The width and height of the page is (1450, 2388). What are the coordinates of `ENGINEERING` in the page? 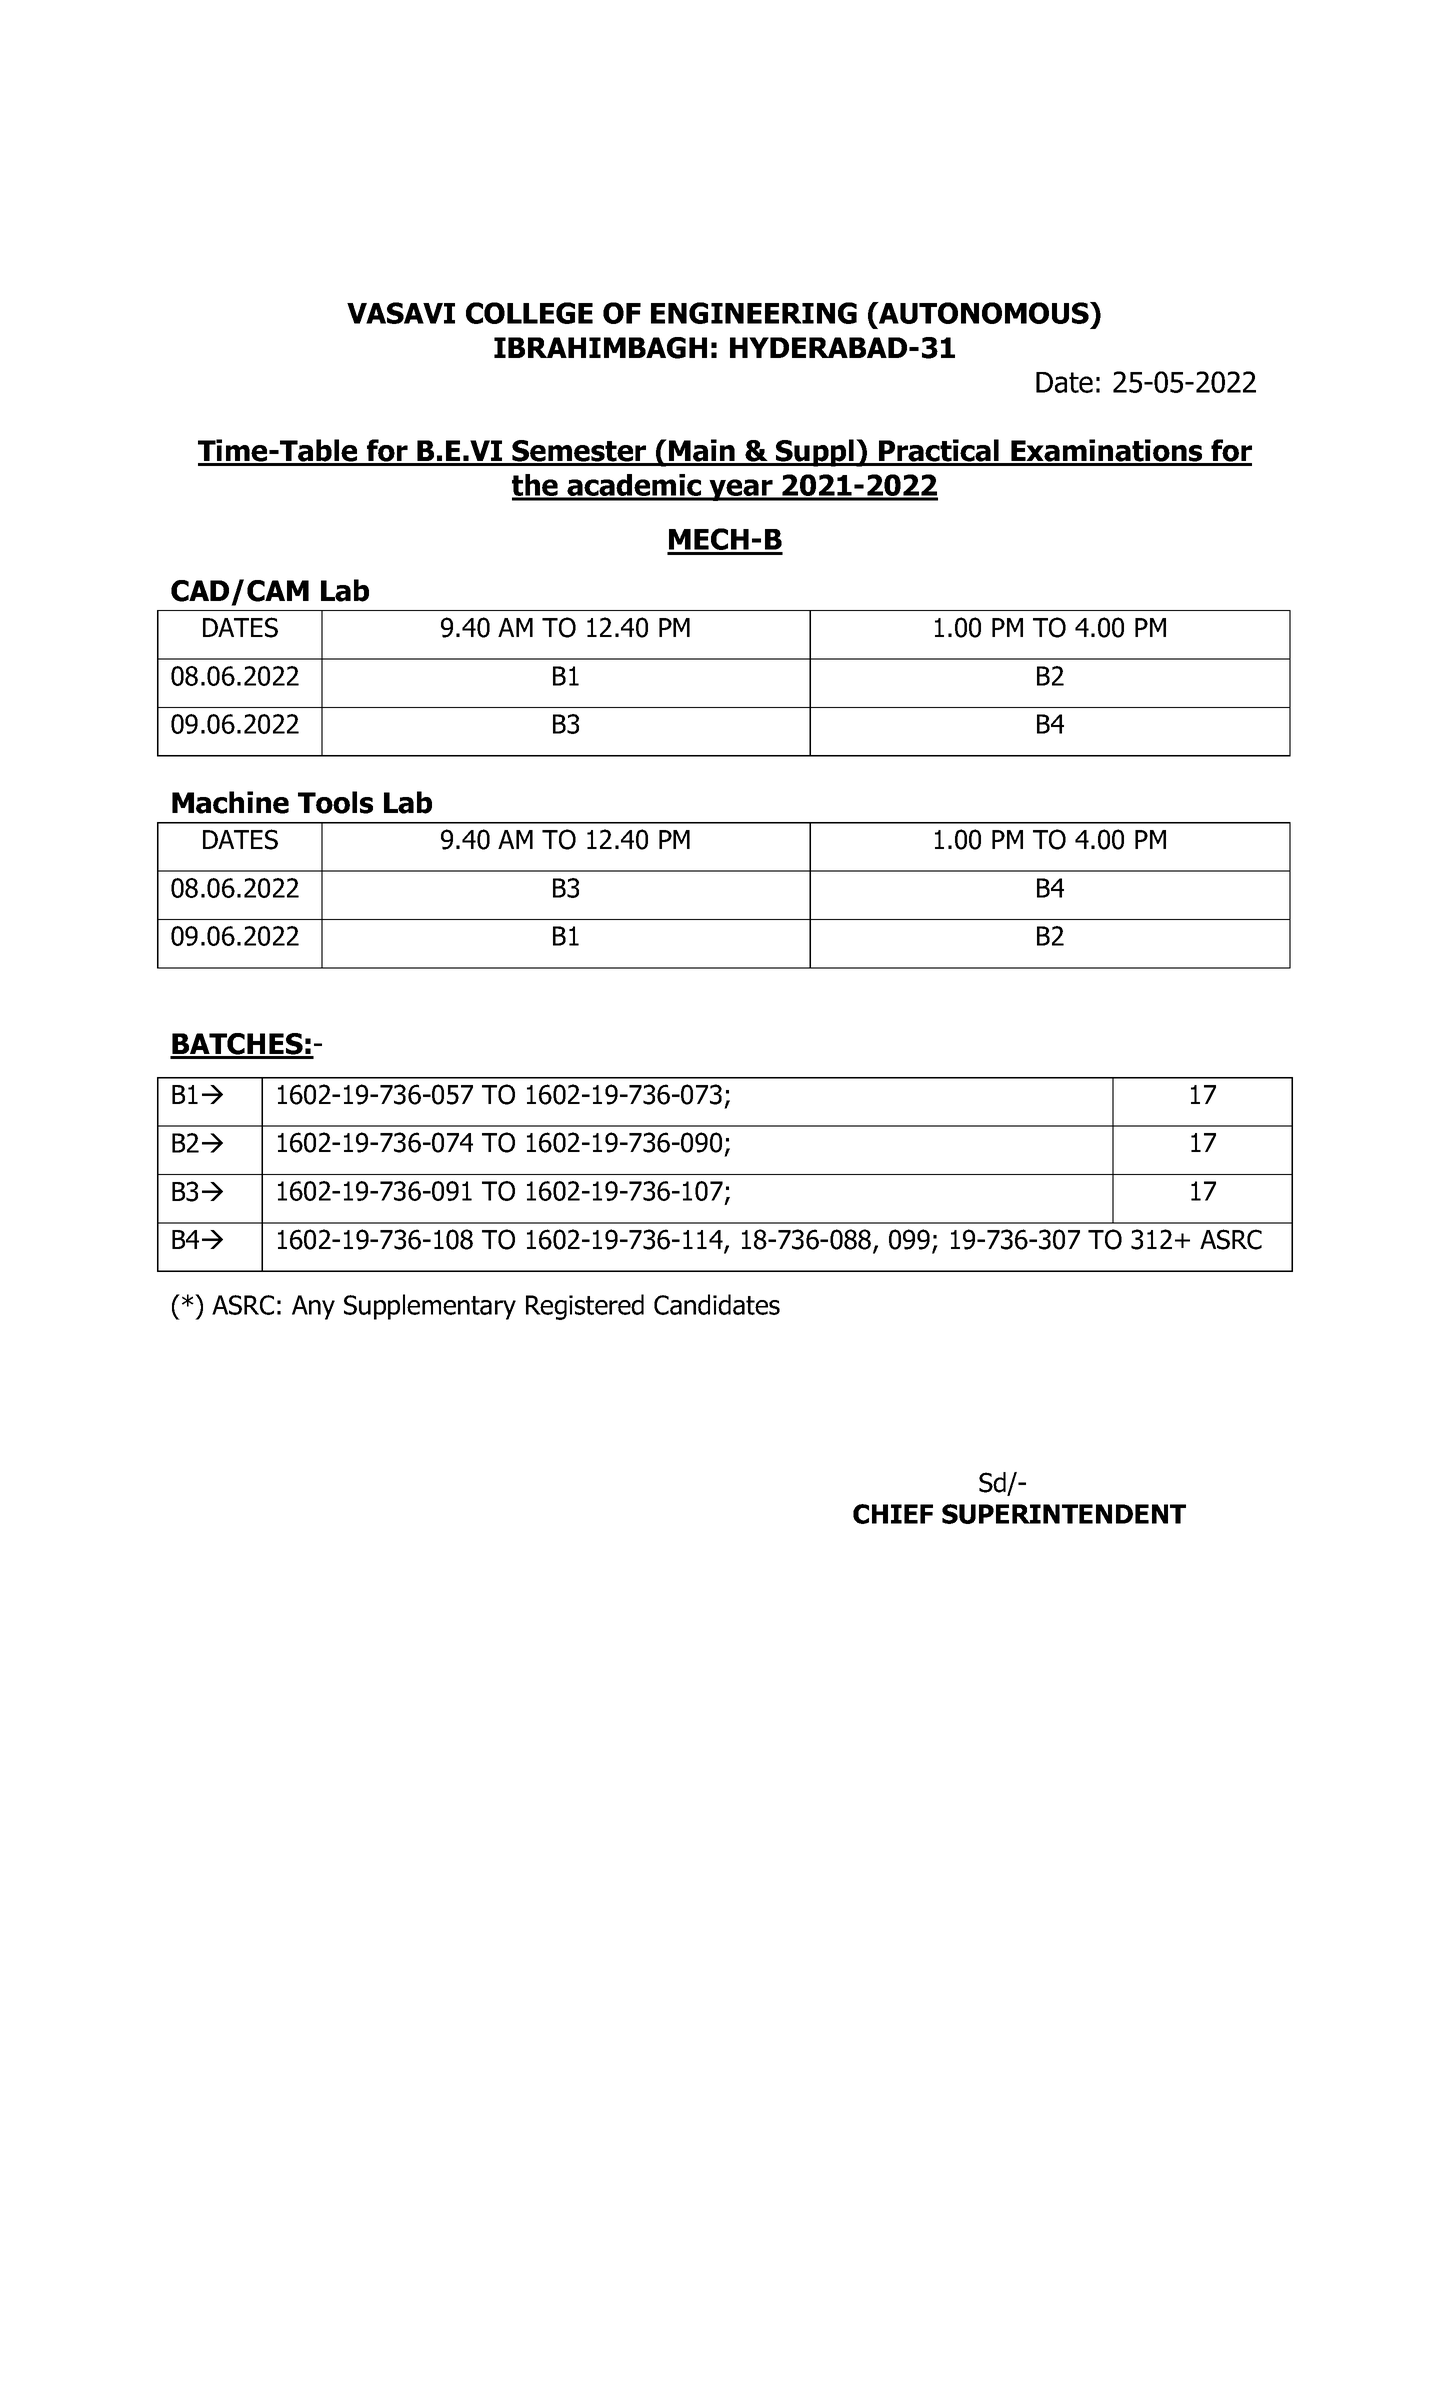 It's located at (754, 313).
